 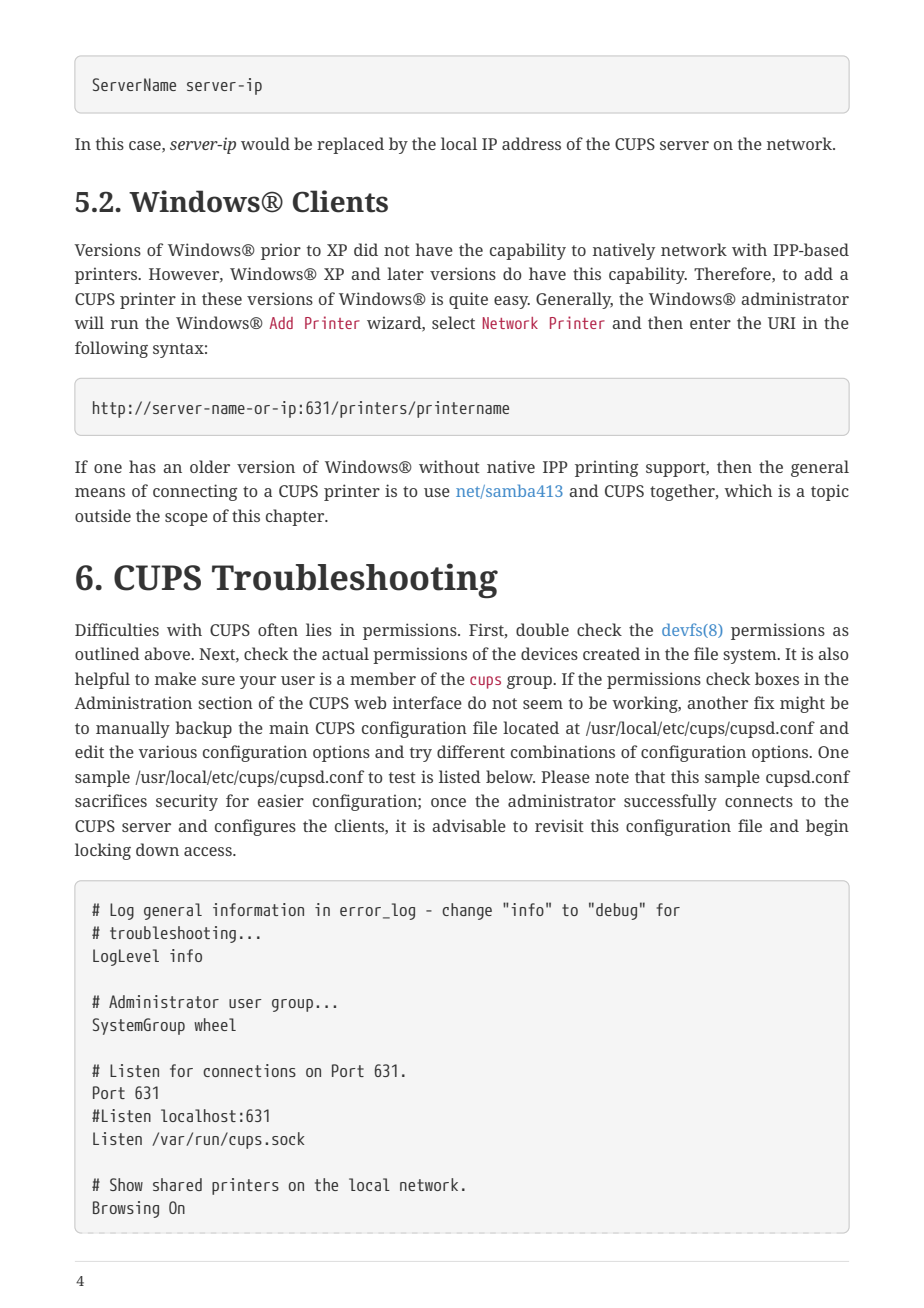 I want to click on select, so click(x=453, y=322).
